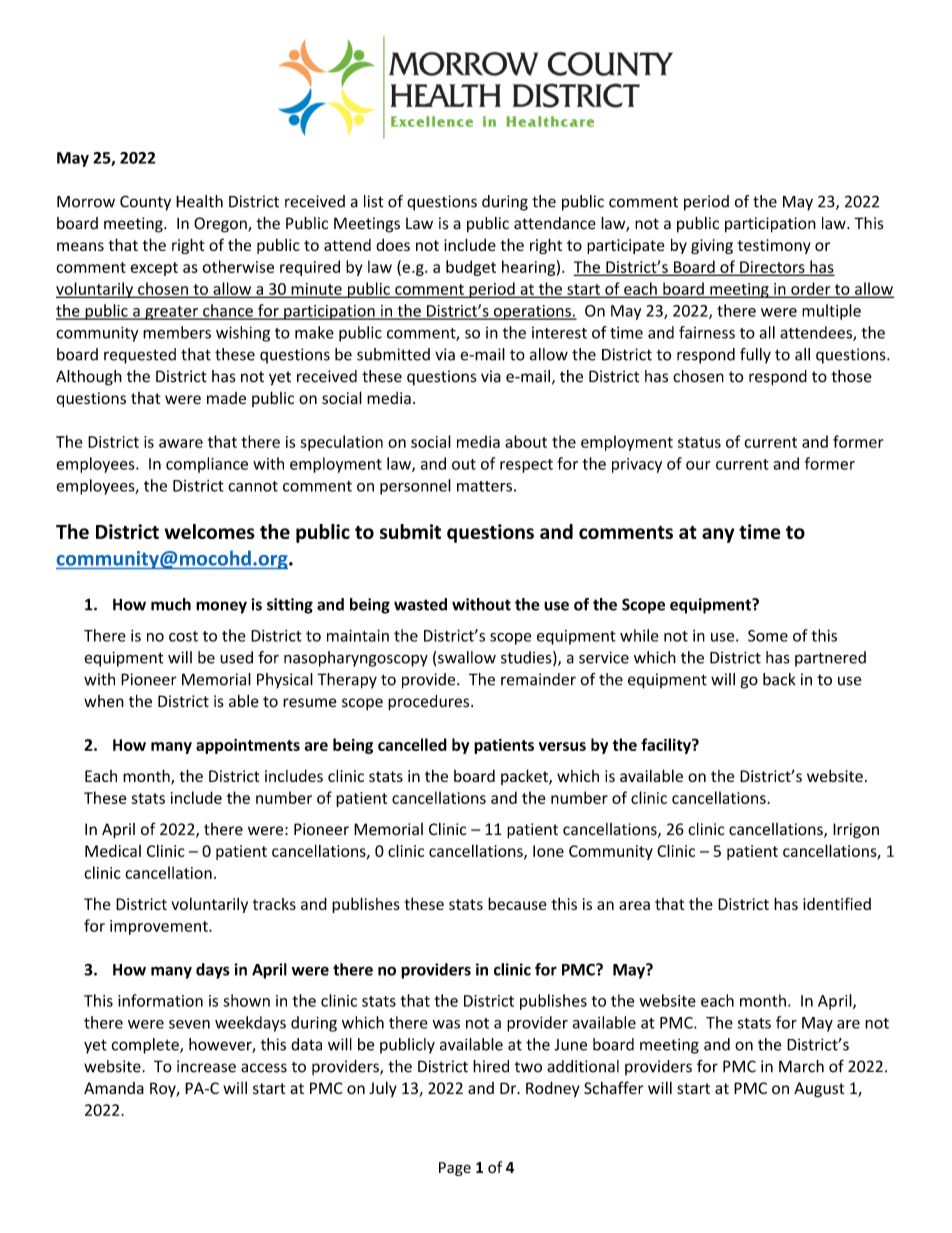 The width and height of the page is (952, 1233). I want to click on our, so click(698, 465).
